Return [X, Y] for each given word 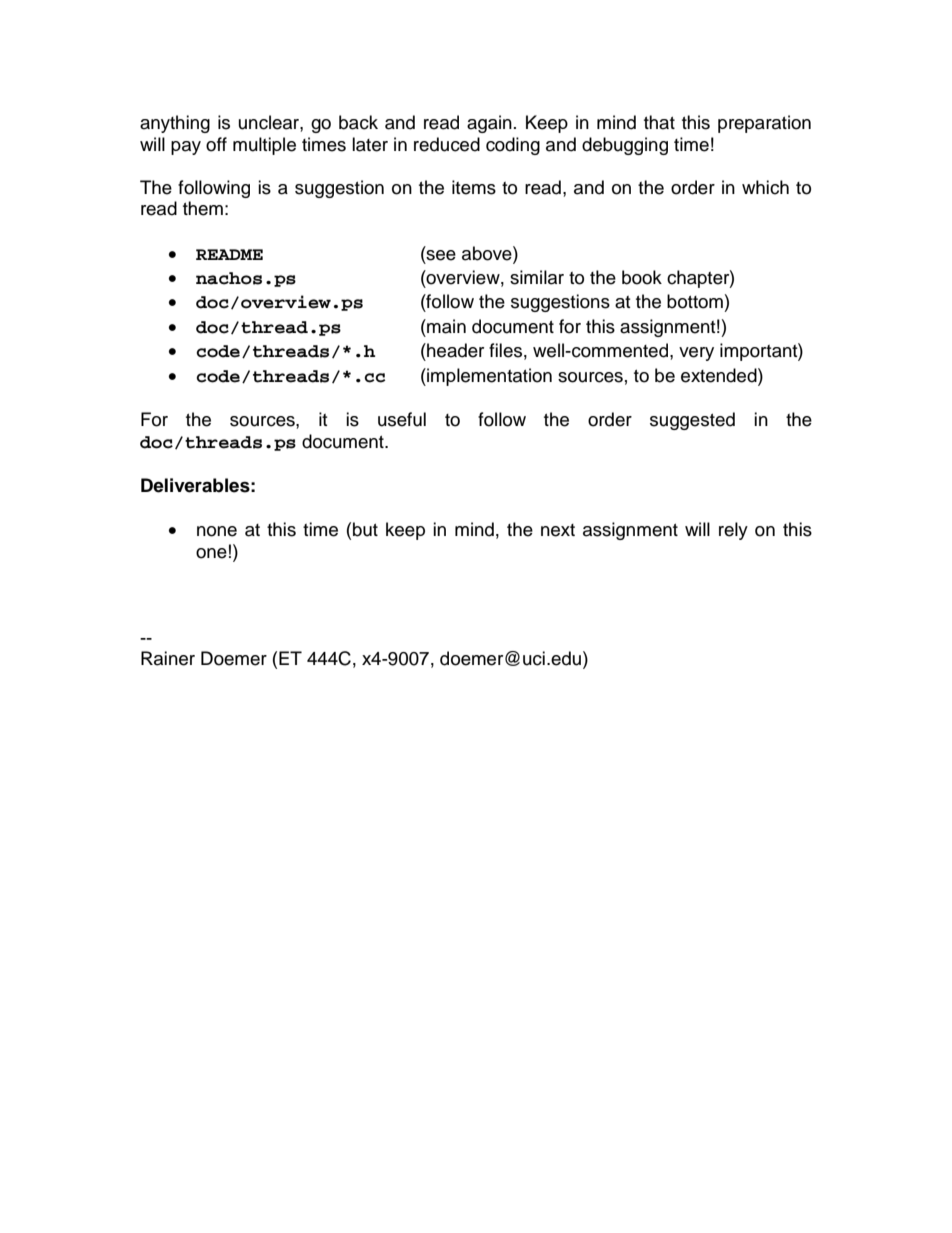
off [216, 144]
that [659, 122]
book [642, 277]
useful [402, 419]
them [203, 208]
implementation [488, 377]
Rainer [168, 658]
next [558, 530]
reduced [447, 144]
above [488, 253]
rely [733, 531]
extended [720, 375]
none [217, 531]
